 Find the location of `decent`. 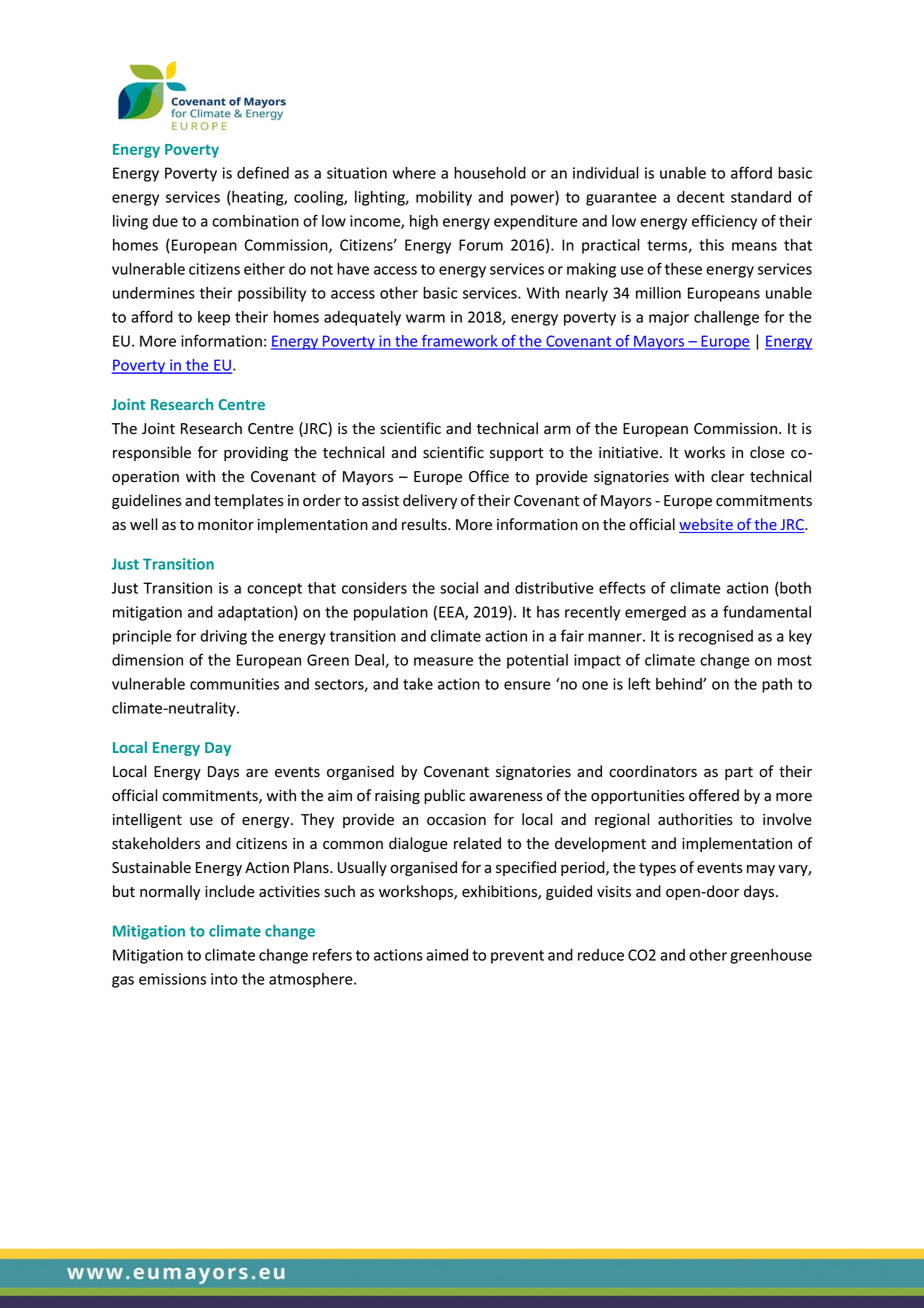

decent is located at coordinates (700, 197).
